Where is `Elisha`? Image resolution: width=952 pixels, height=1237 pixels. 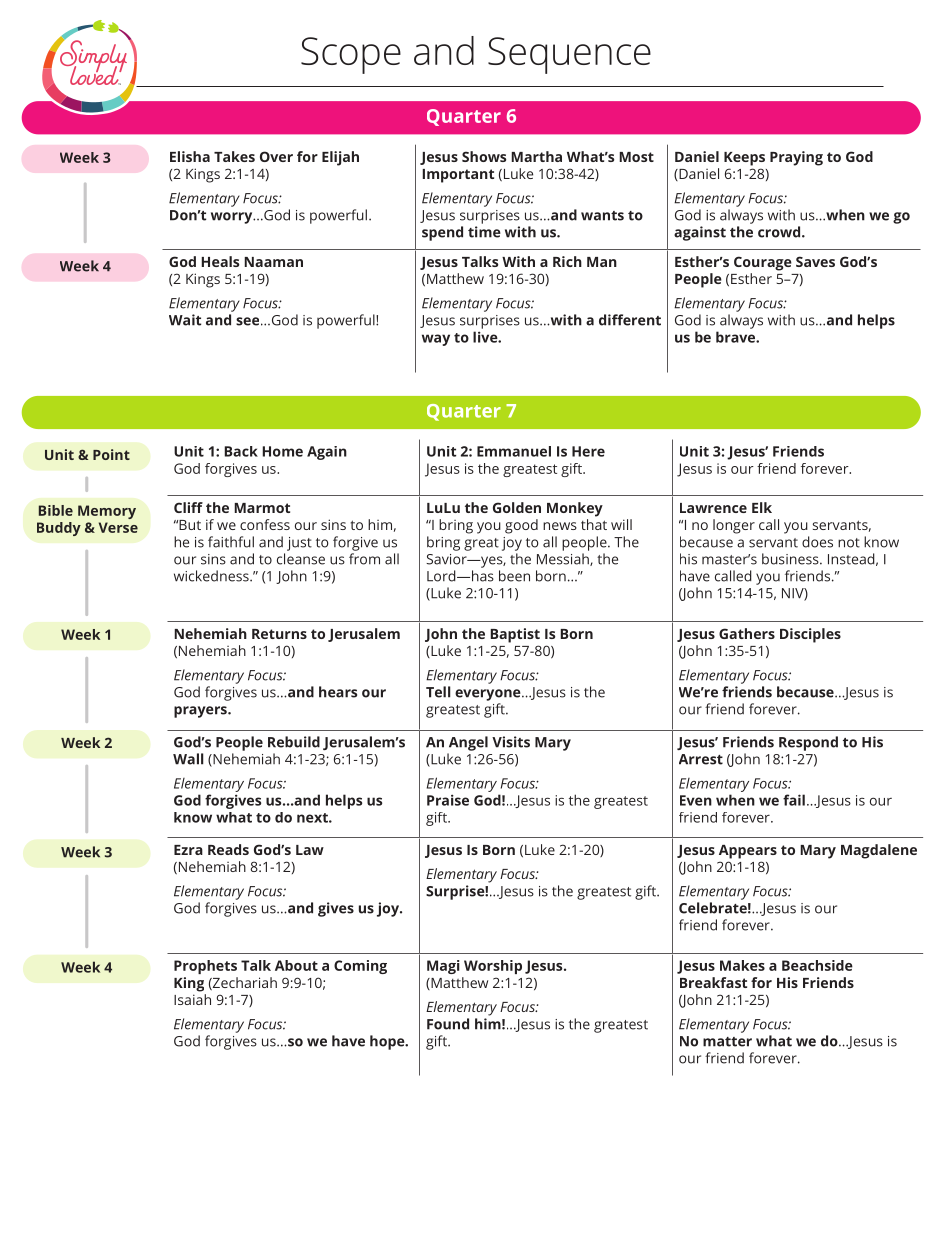
Elisha is located at coordinates (190, 156).
